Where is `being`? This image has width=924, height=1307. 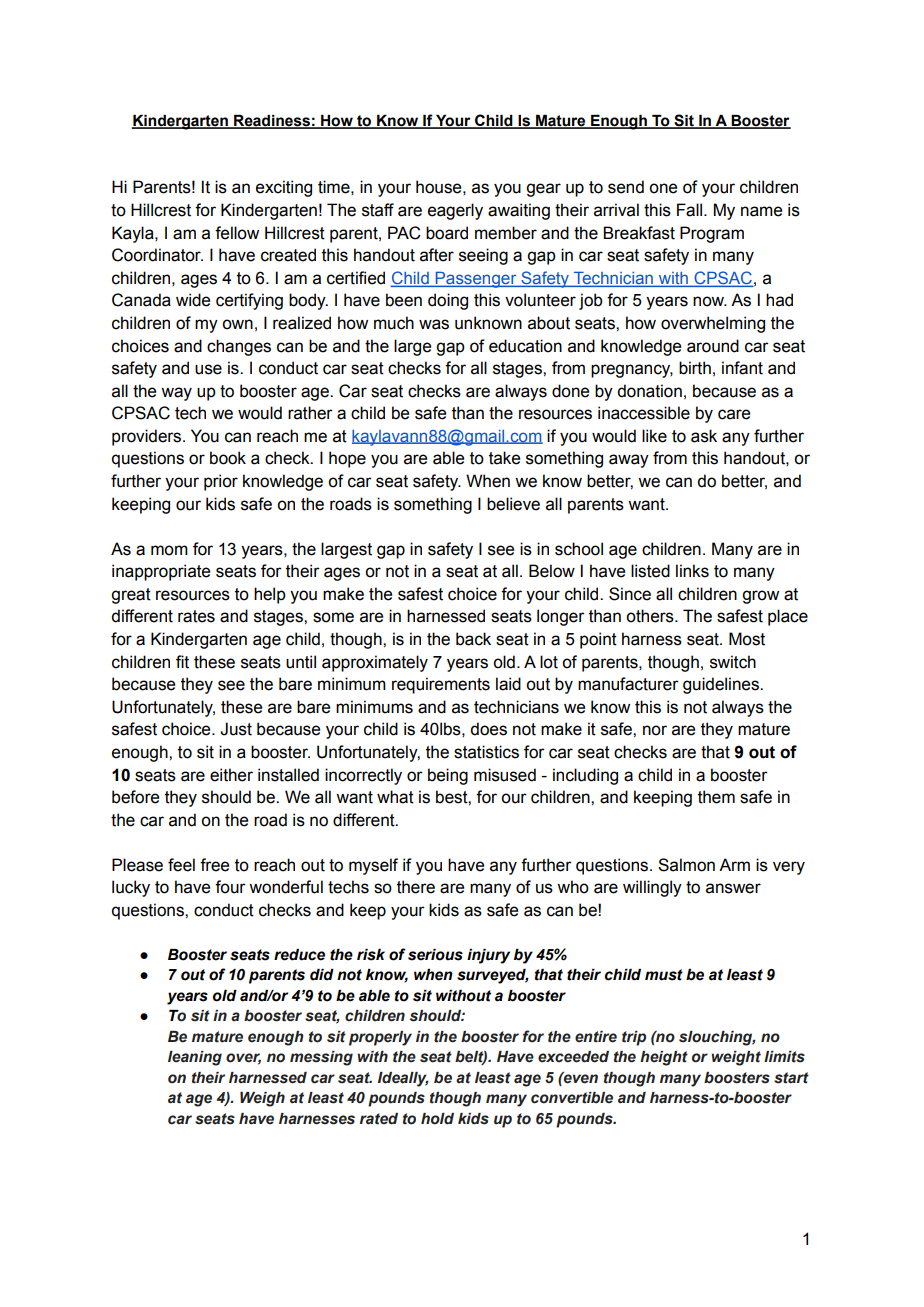 being is located at coordinates (448, 776).
